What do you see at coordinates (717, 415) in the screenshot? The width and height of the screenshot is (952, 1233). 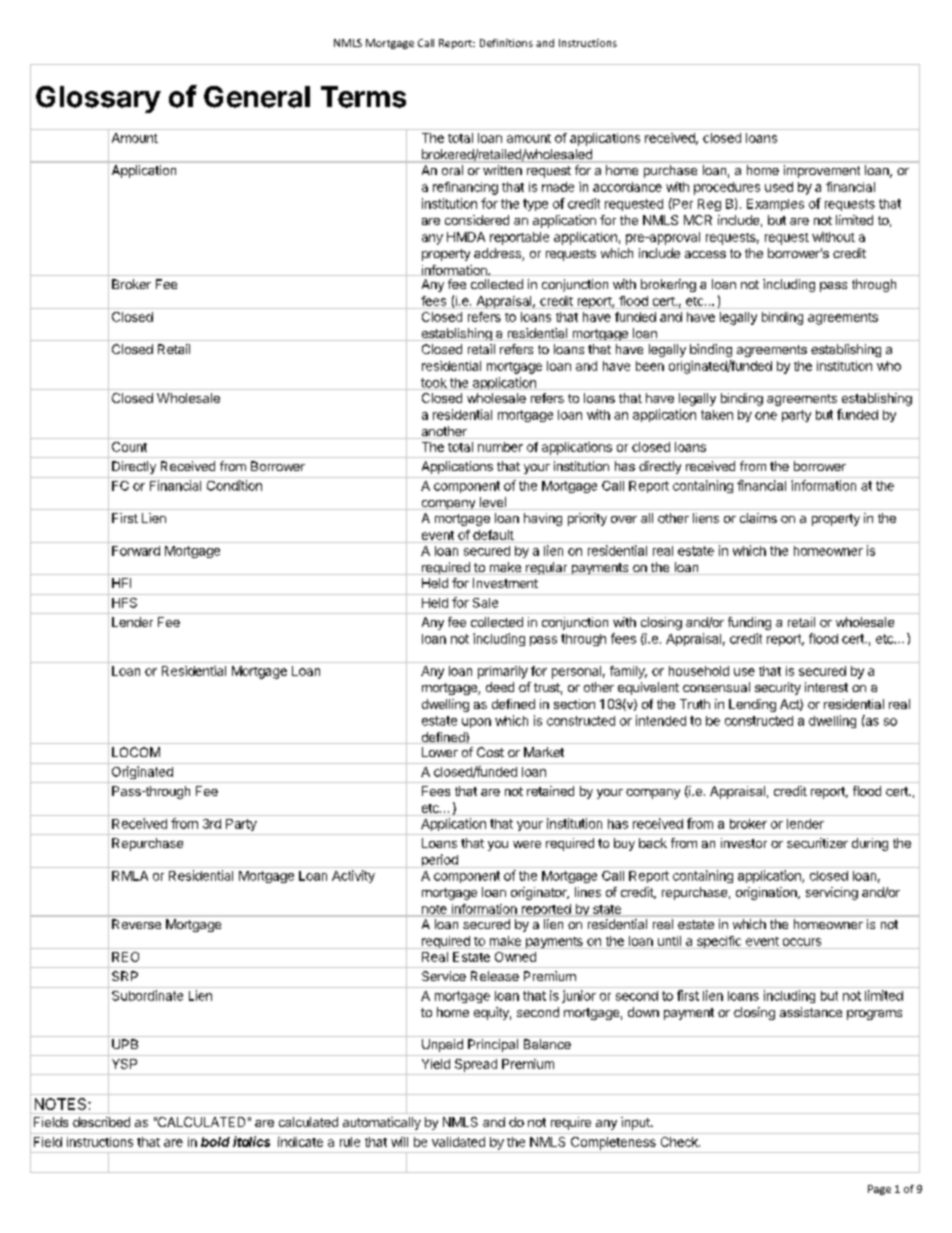 I see `taken` at bounding box center [717, 415].
